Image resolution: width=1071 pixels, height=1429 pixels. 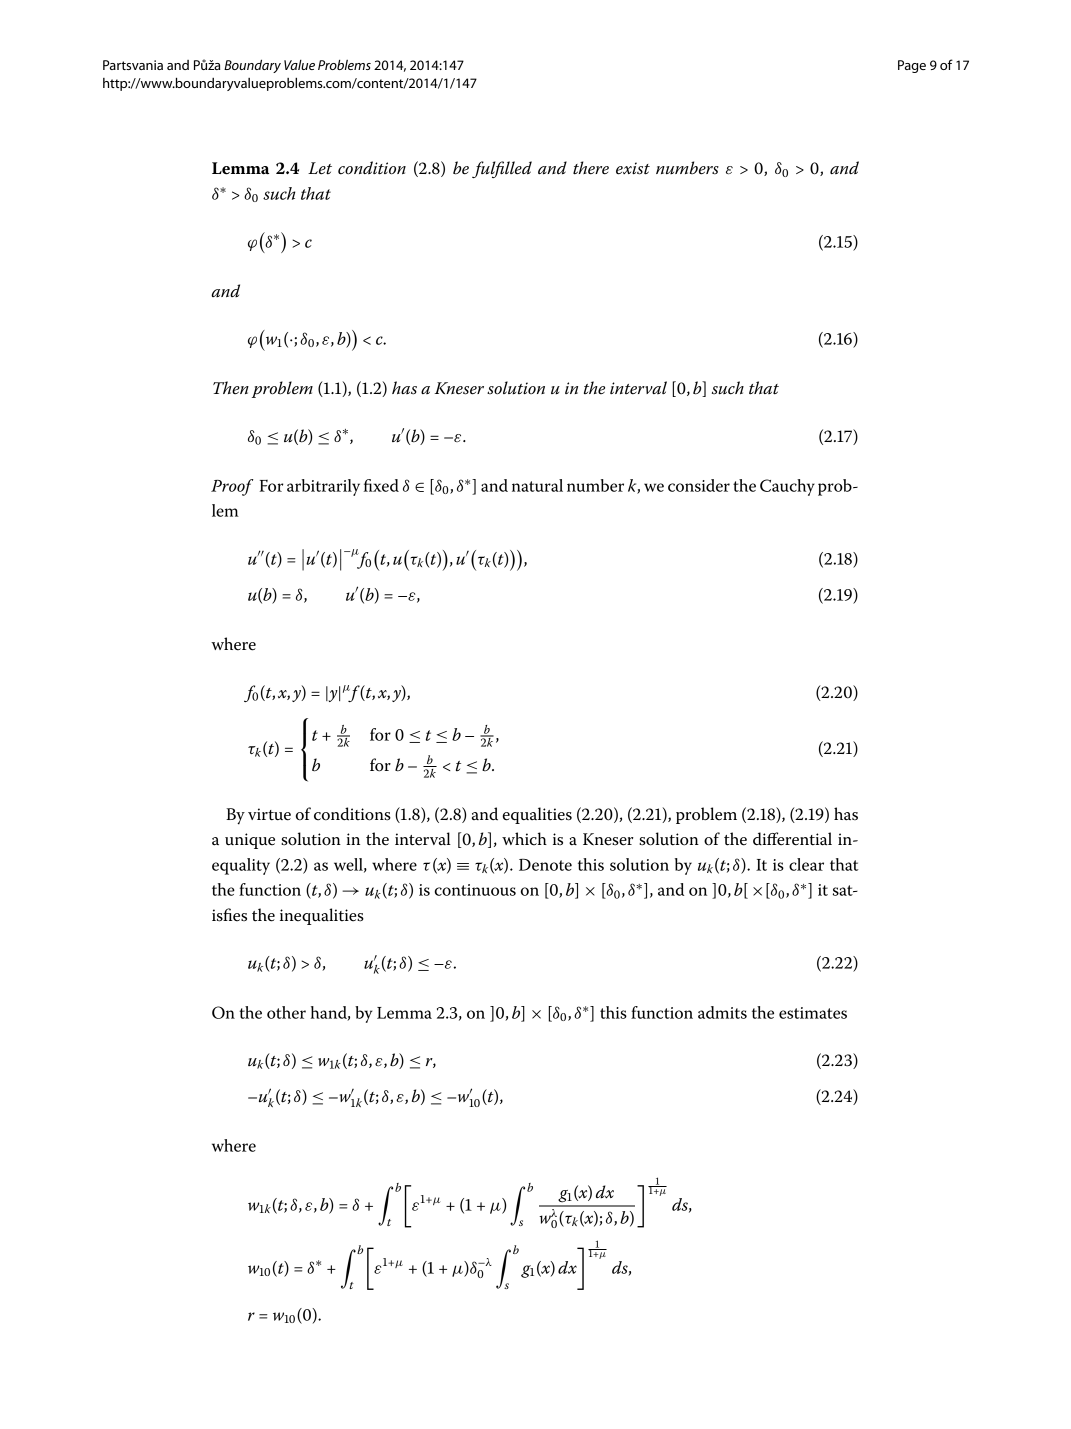 I want to click on other, so click(x=286, y=1012).
